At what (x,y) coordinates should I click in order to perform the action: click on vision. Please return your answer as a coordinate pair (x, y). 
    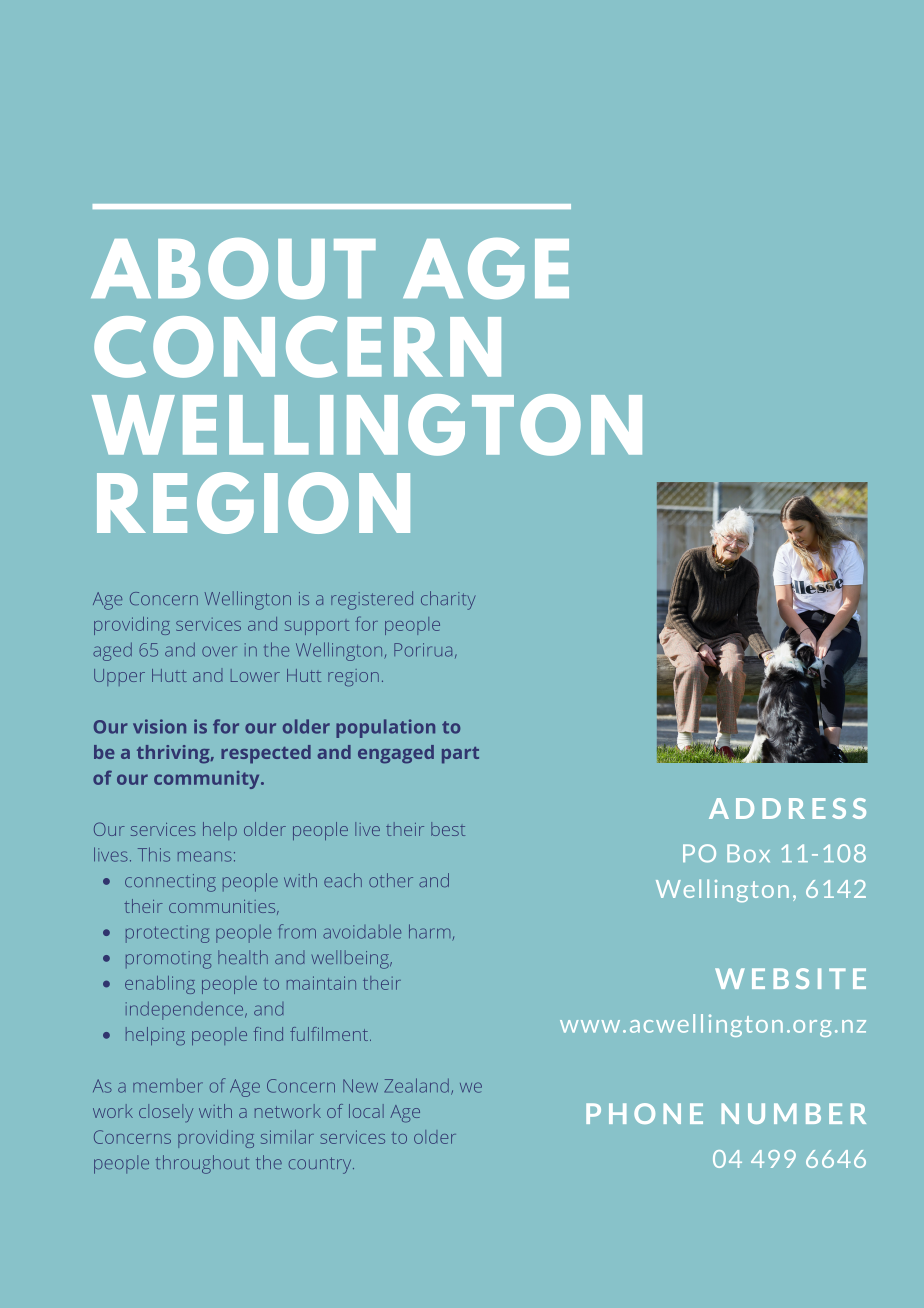
    Looking at the image, I should click on (159, 726).
